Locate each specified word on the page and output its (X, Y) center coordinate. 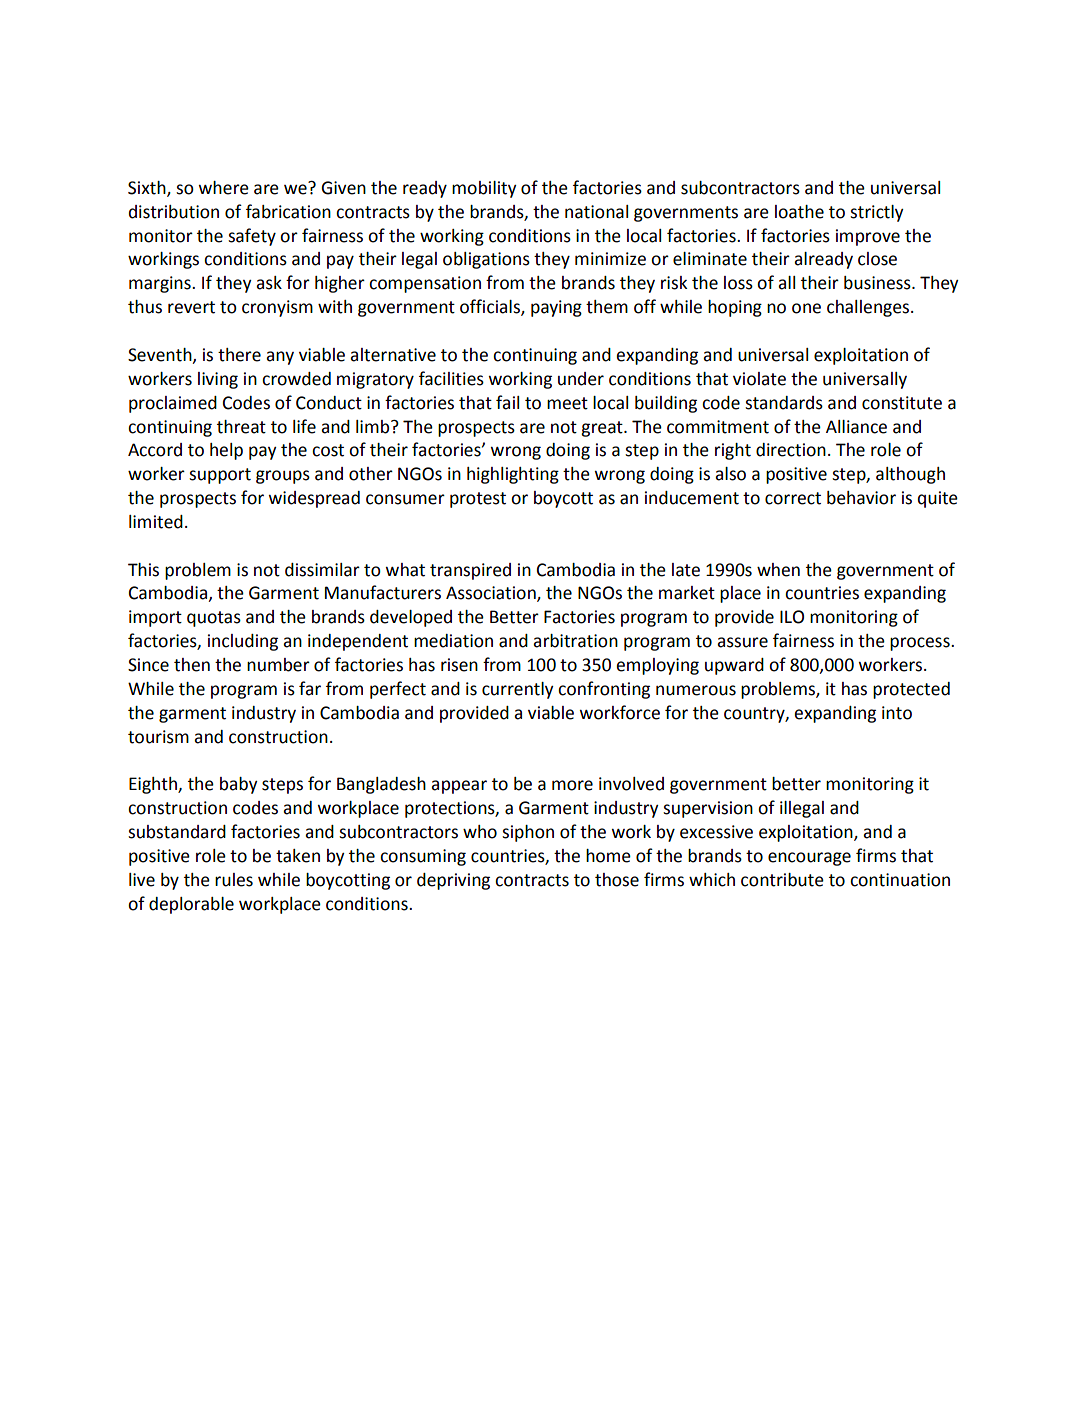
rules (234, 880)
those (617, 880)
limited (156, 522)
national (596, 212)
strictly (877, 213)
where (224, 188)
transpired (470, 571)
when (778, 570)
